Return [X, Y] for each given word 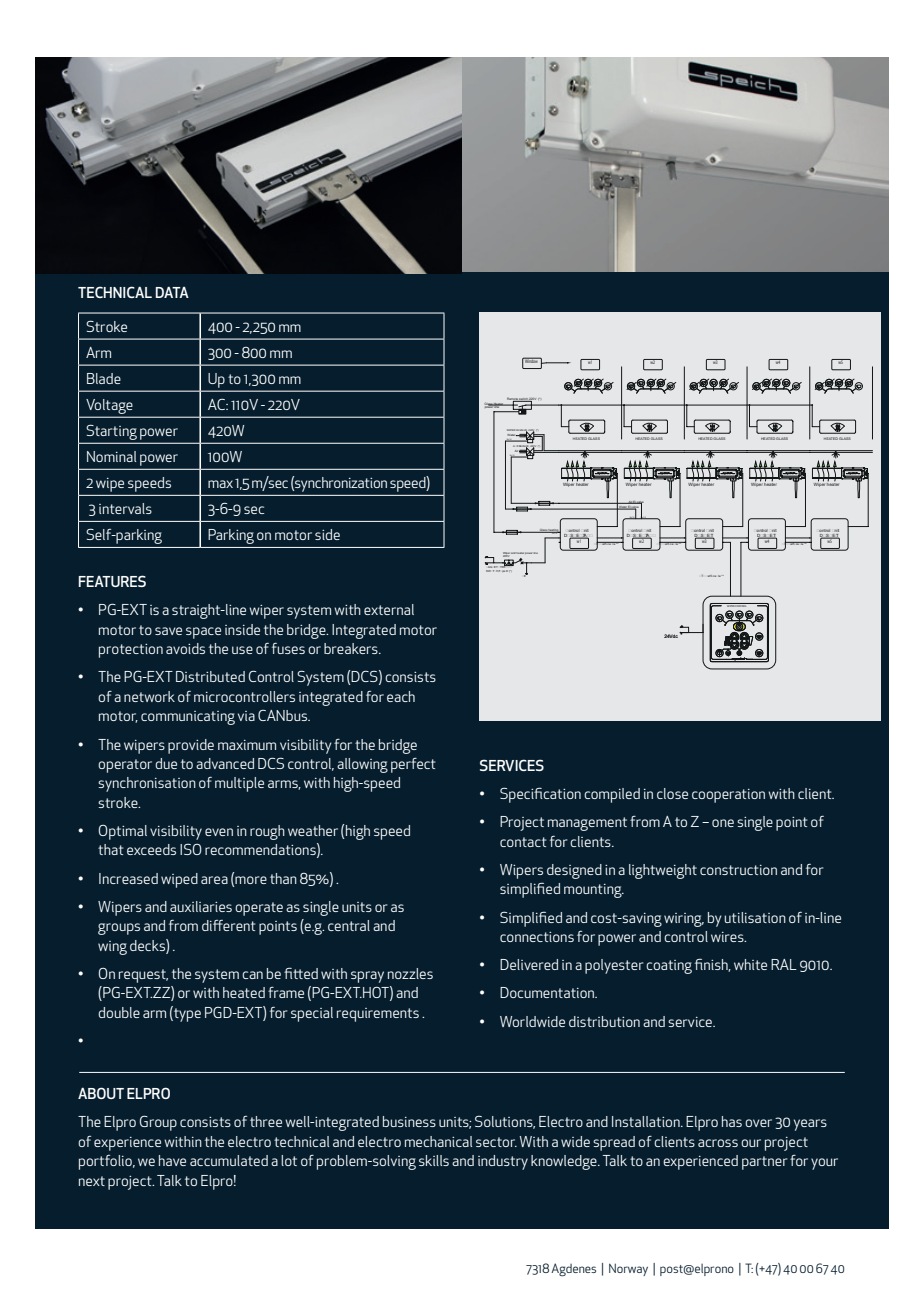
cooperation [728, 796]
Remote [513, 400]
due [166, 763]
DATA [172, 292]
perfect [413, 765]
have [172, 1160]
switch [523, 400]
